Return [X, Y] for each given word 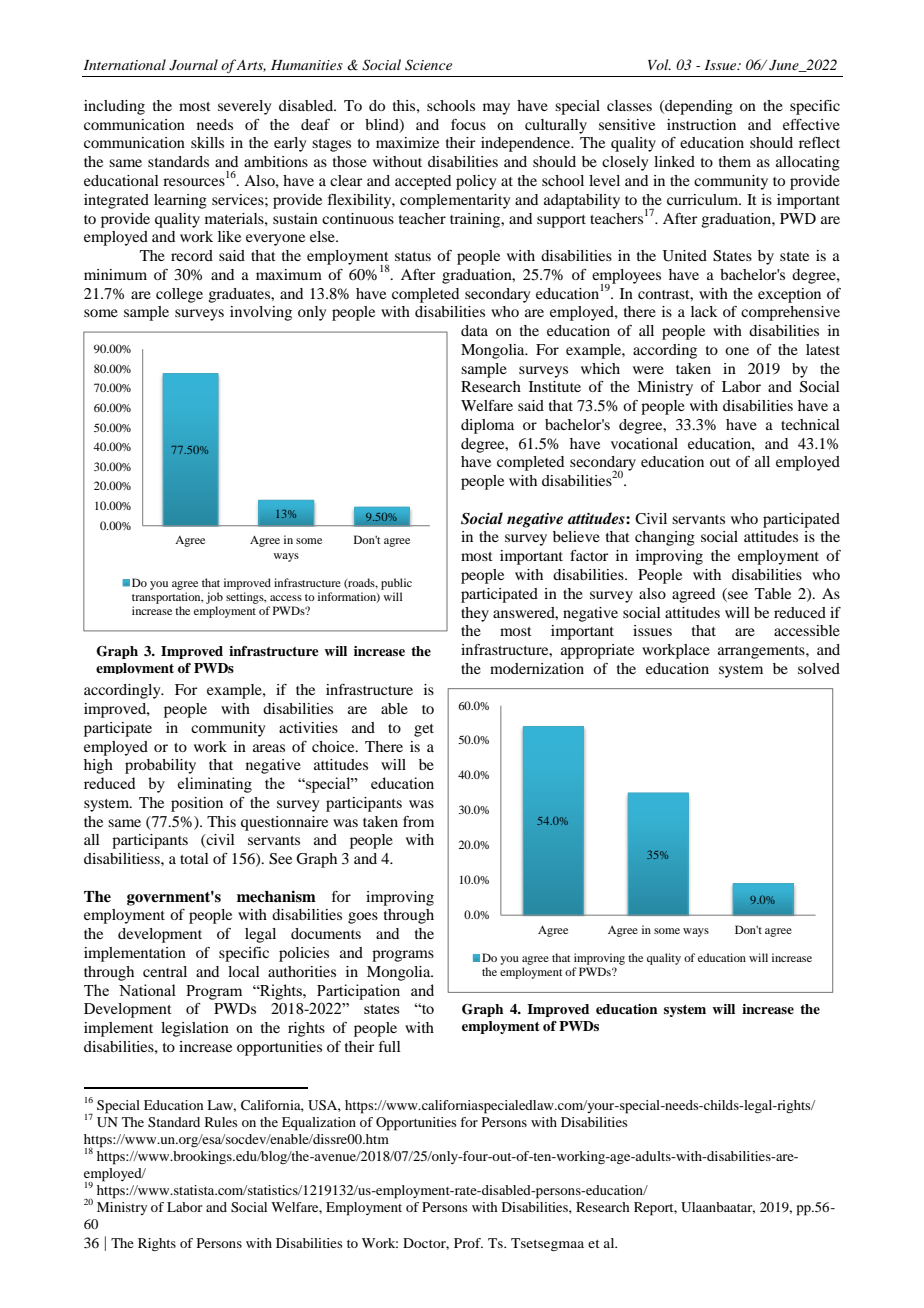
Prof [468, 1243]
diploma [487, 426]
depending [698, 107]
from [418, 821]
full [390, 1046]
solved [819, 668]
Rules [221, 1122]
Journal [193, 65]
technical [810, 424]
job [214, 598]
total [194, 858]
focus [468, 124]
